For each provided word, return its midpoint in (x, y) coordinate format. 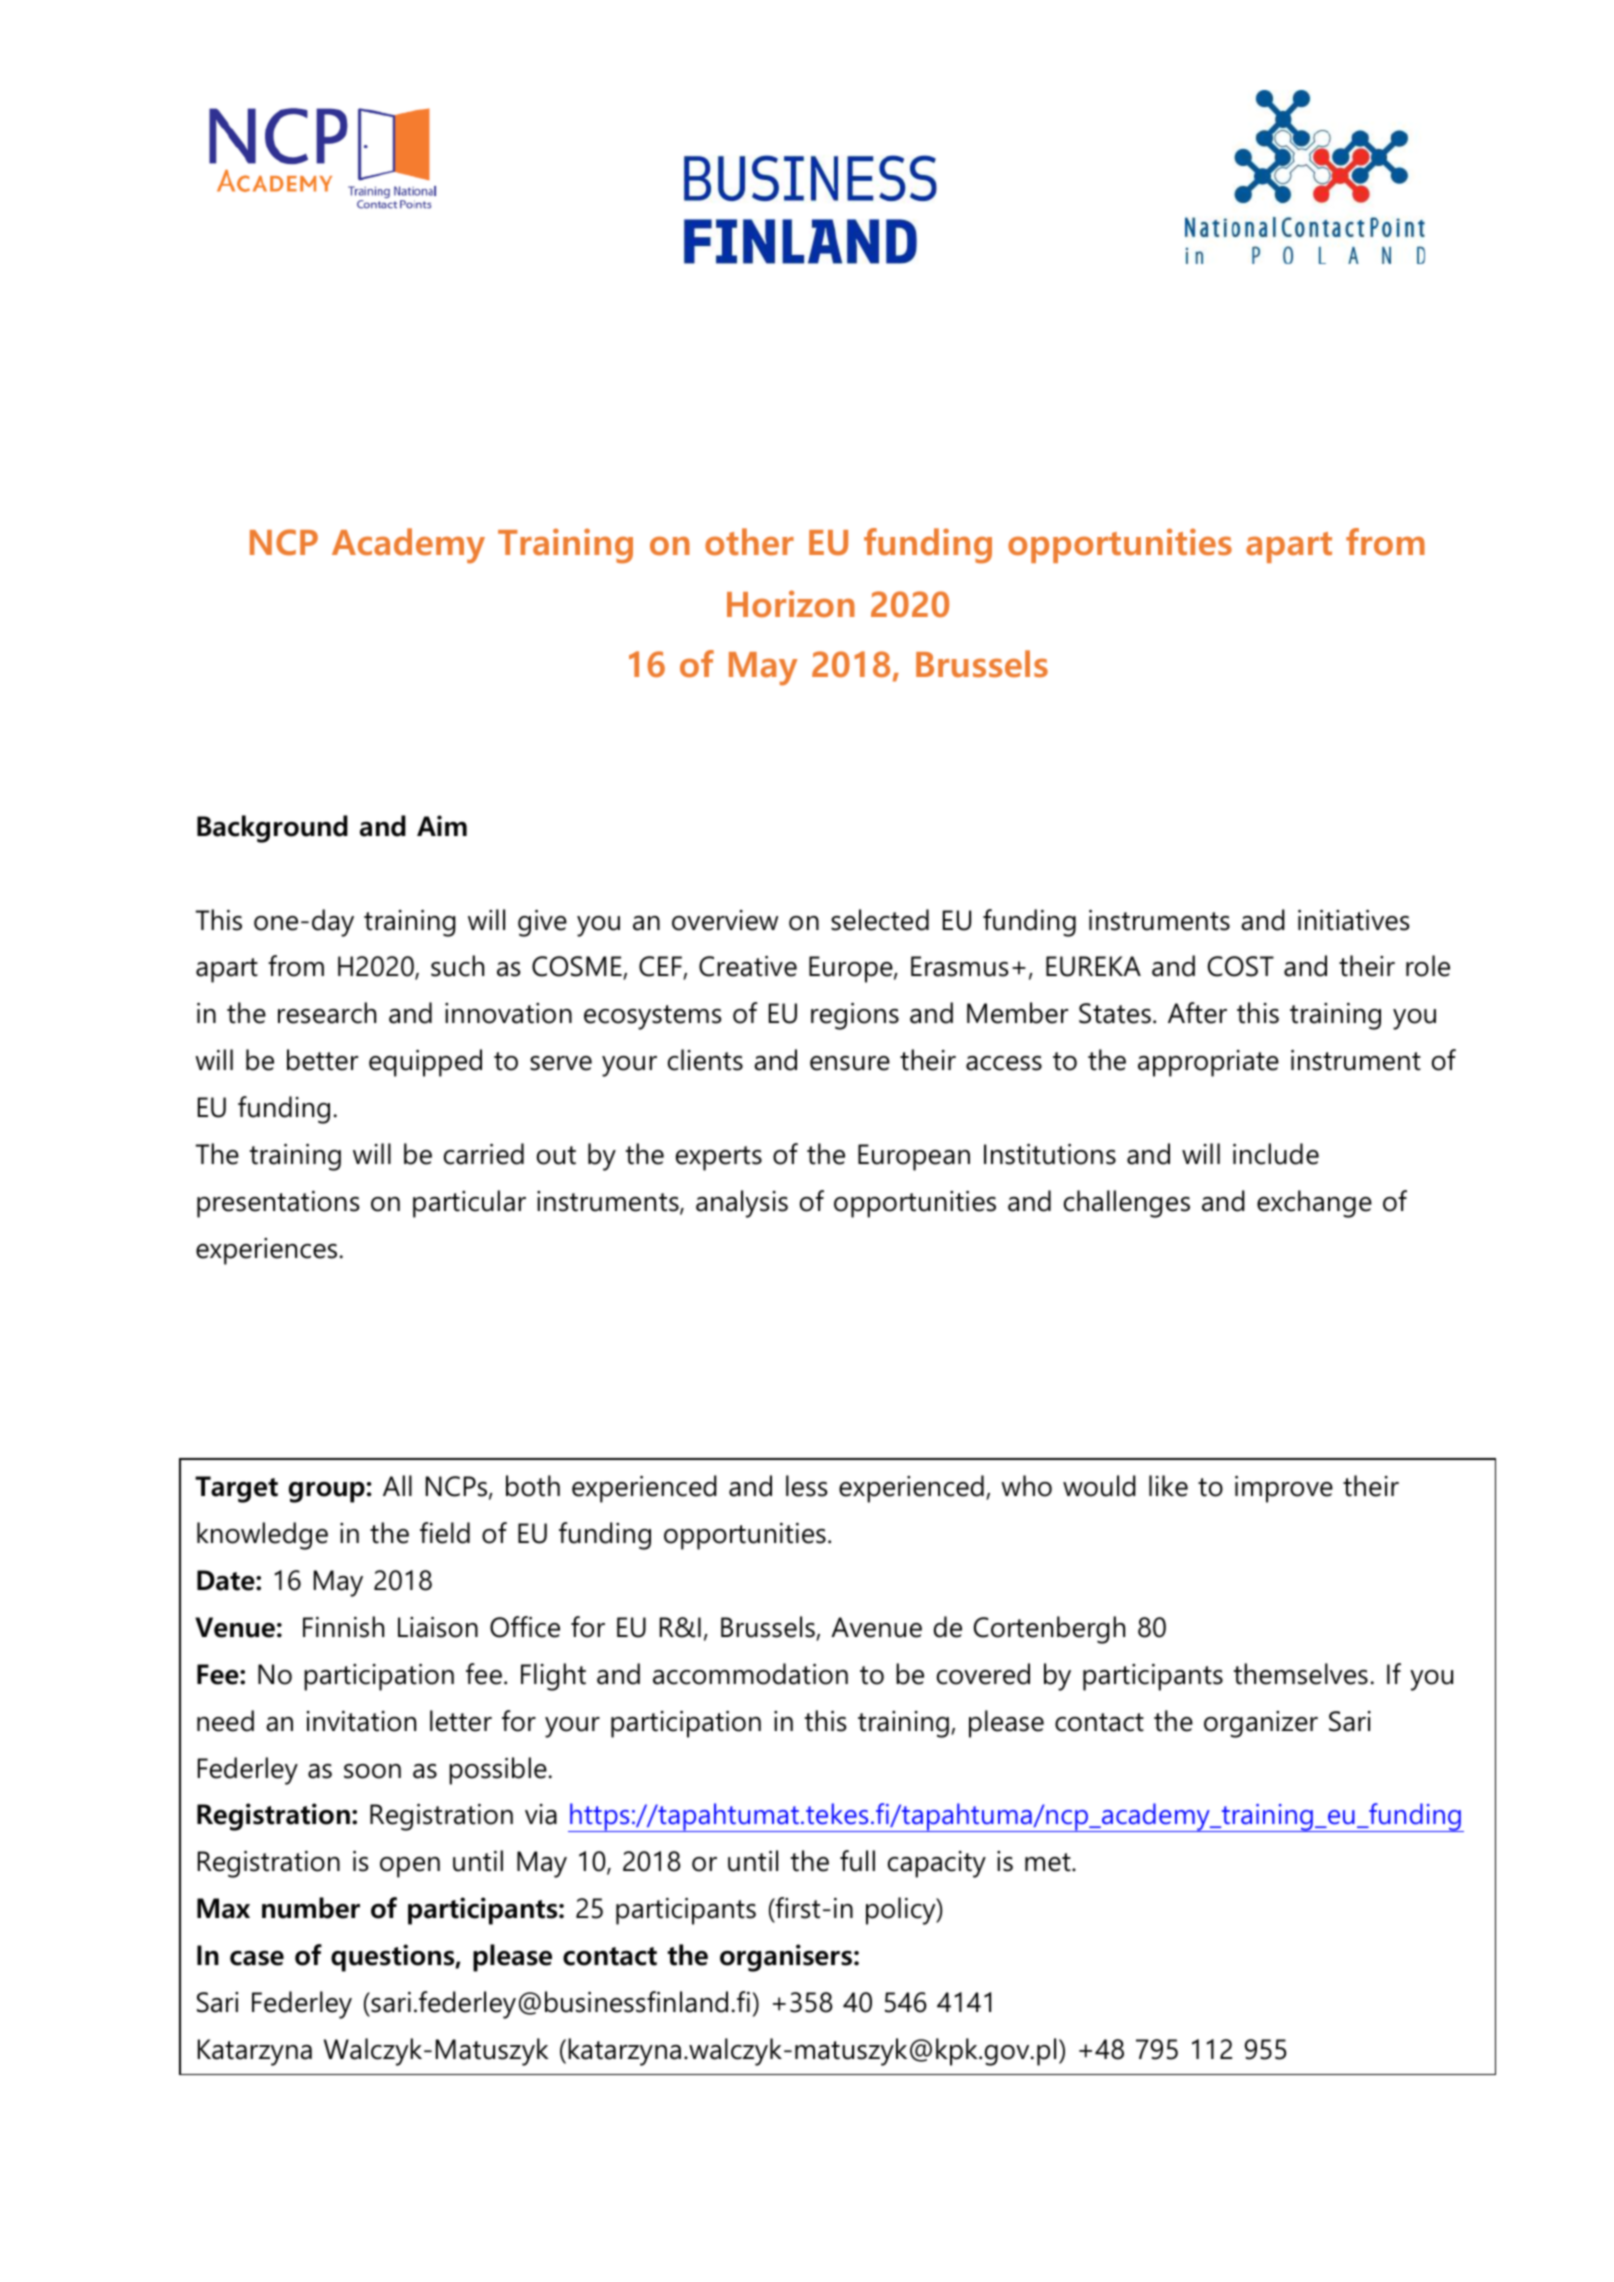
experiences (266, 1251)
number (311, 1908)
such (457, 966)
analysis (742, 1204)
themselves (1301, 1674)
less (807, 1486)
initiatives (1354, 920)
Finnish (343, 1627)
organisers (786, 1958)
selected (880, 920)
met (1049, 1862)
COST (1241, 966)
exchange (1314, 1204)
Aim (442, 825)
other (749, 542)
